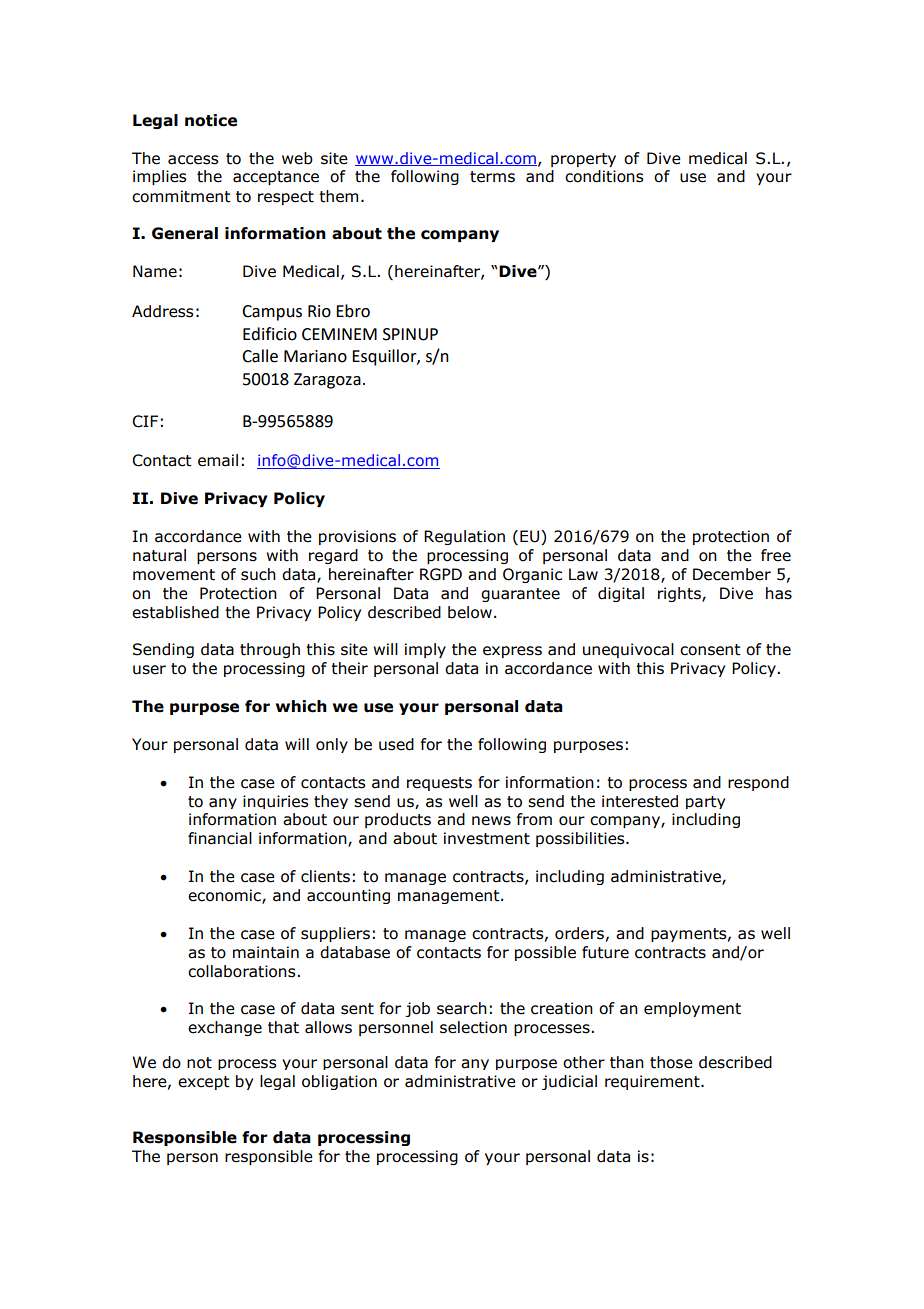  Describe the element at coordinates (470, 612) in the document. I see `below` at that location.
